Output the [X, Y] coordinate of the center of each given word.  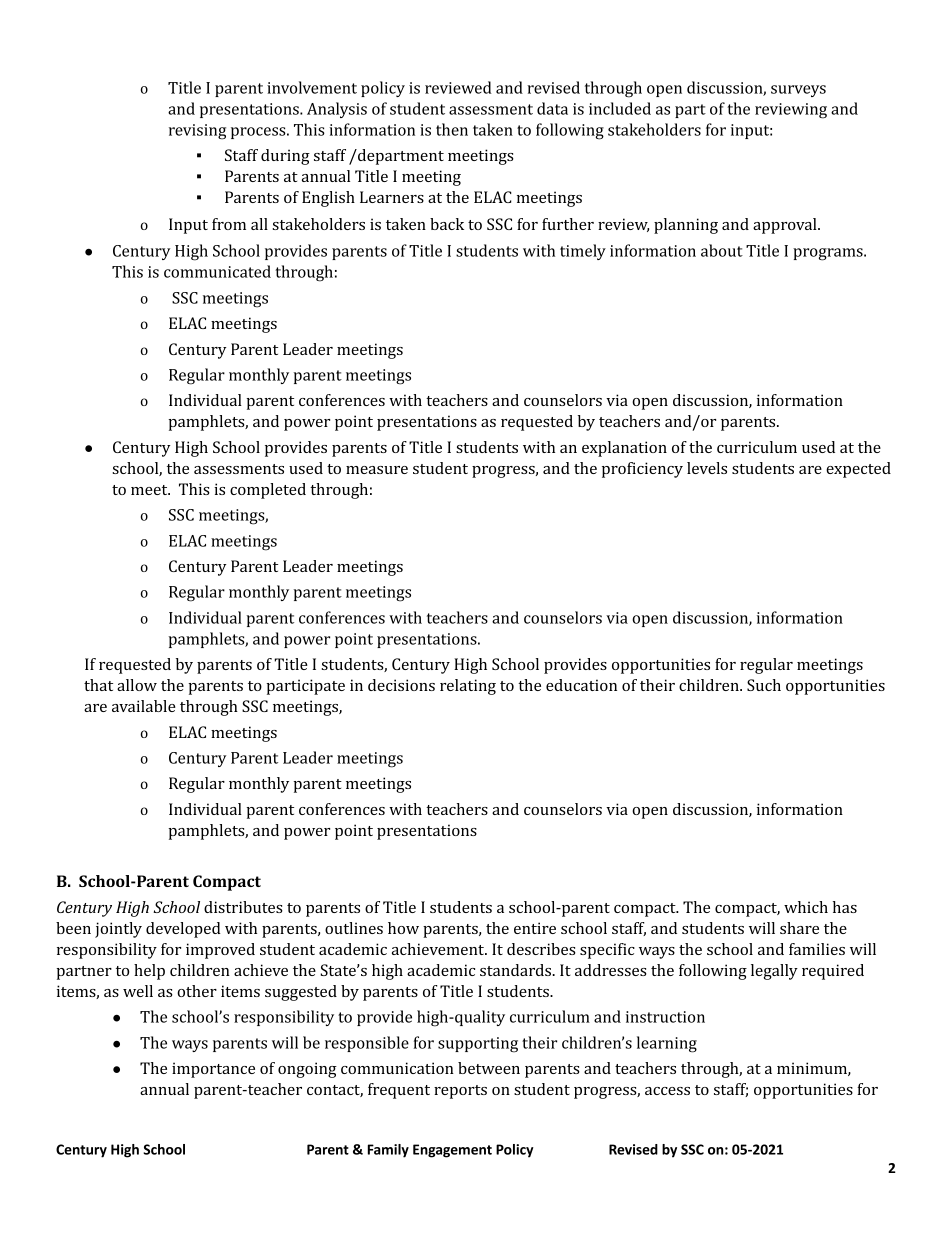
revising [197, 132]
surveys [798, 91]
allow [137, 685]
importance [213, 1070]
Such [764, 685]
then [452, 129]
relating [468, 687]
